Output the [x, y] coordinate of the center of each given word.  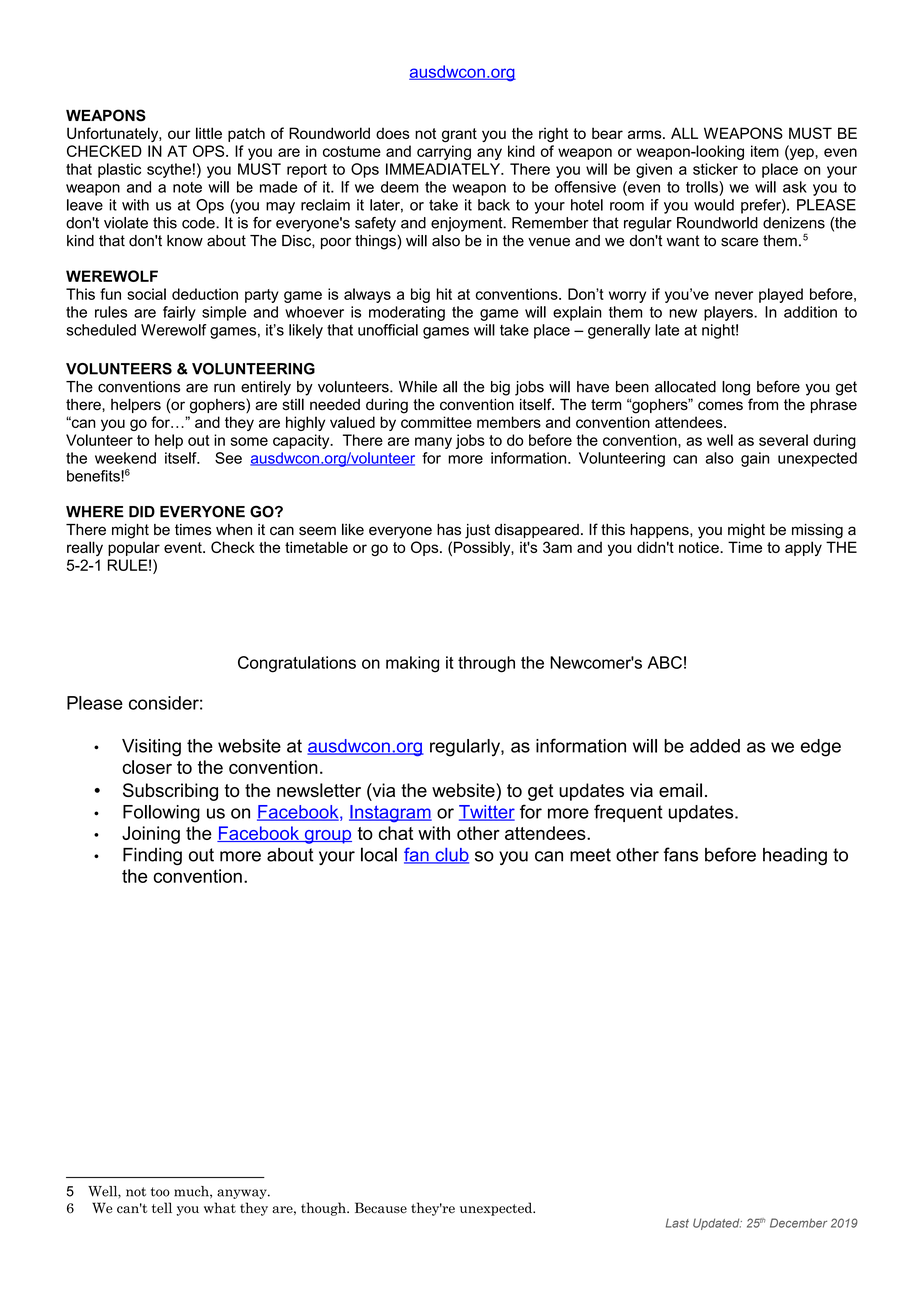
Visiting [151, 748]
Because [381, 1208]
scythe [169, 170]
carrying [444, 152]
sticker [715, 169]
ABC [664, 662]
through [486, 664]
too [160, 1192]
